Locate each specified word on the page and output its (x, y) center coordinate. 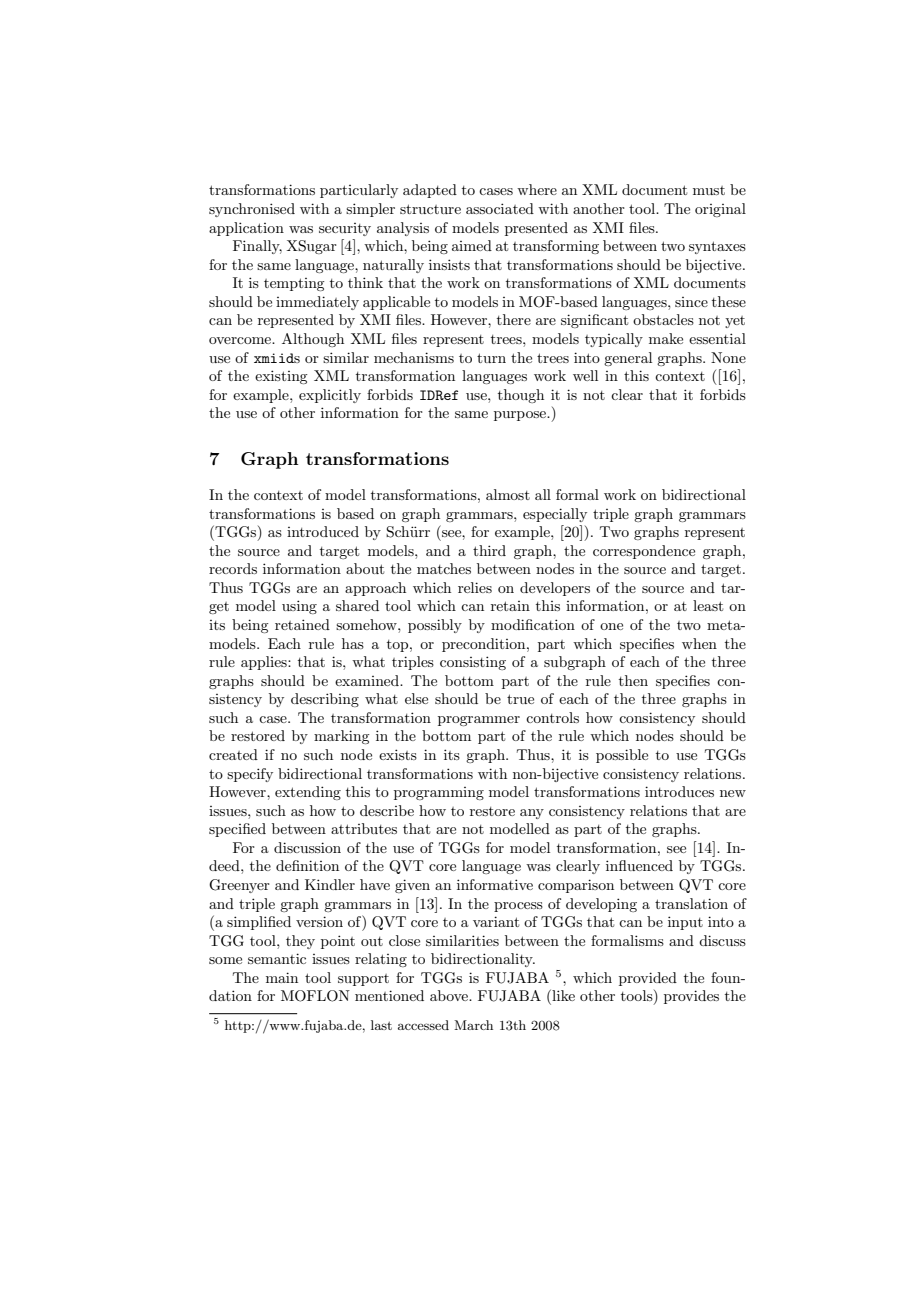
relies (475, 587)
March (473, 1025)
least (708, 605)
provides (691, 997)
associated (500, 208)
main (282, 977)
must (709, 190)
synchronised (252, 210)
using (299, 607)
